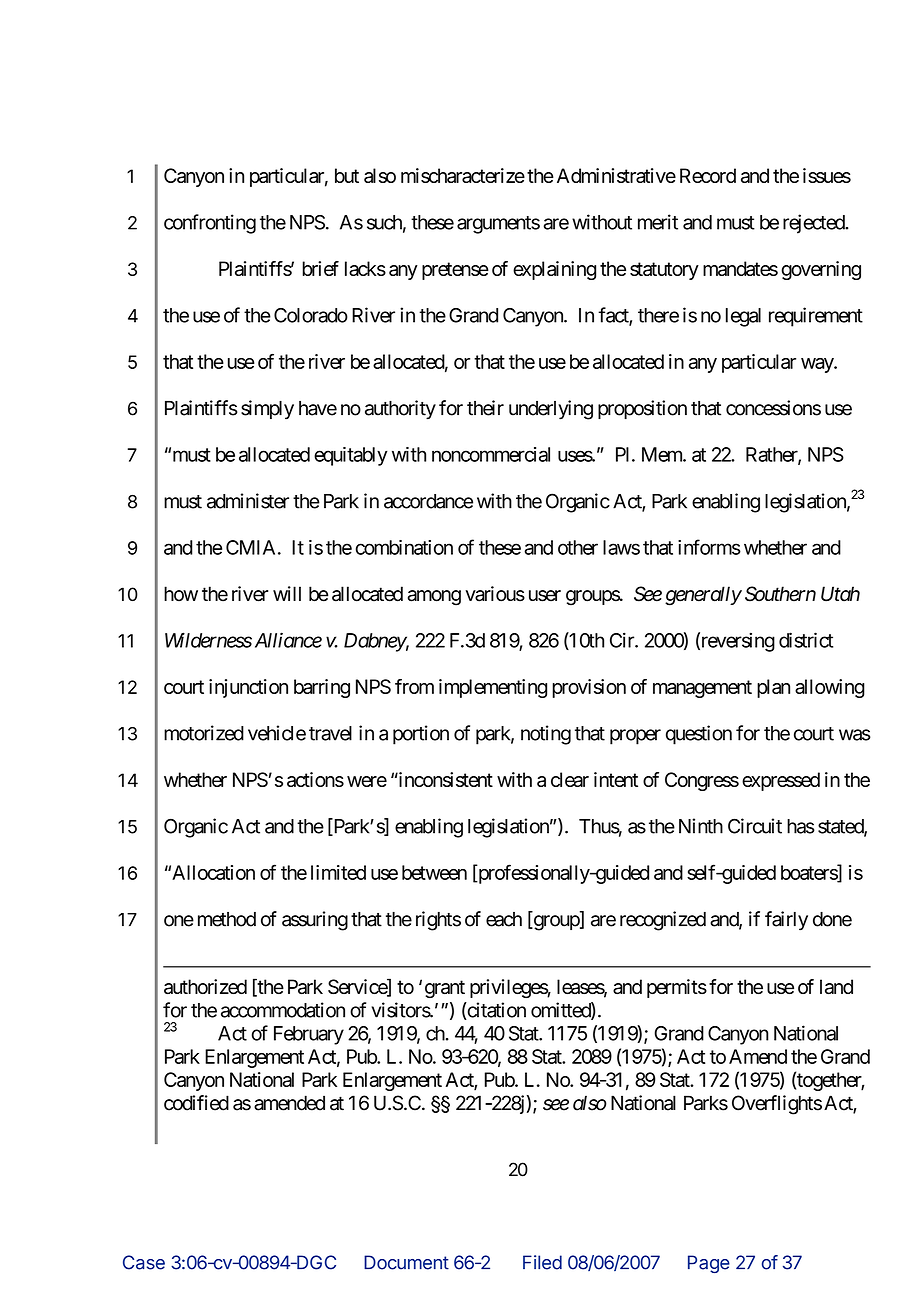 The height and width of the document is (1308, 924). What do you see at coordinates (554, 270) in the document?
I see `explaining` at bounding box center [554, 270].
